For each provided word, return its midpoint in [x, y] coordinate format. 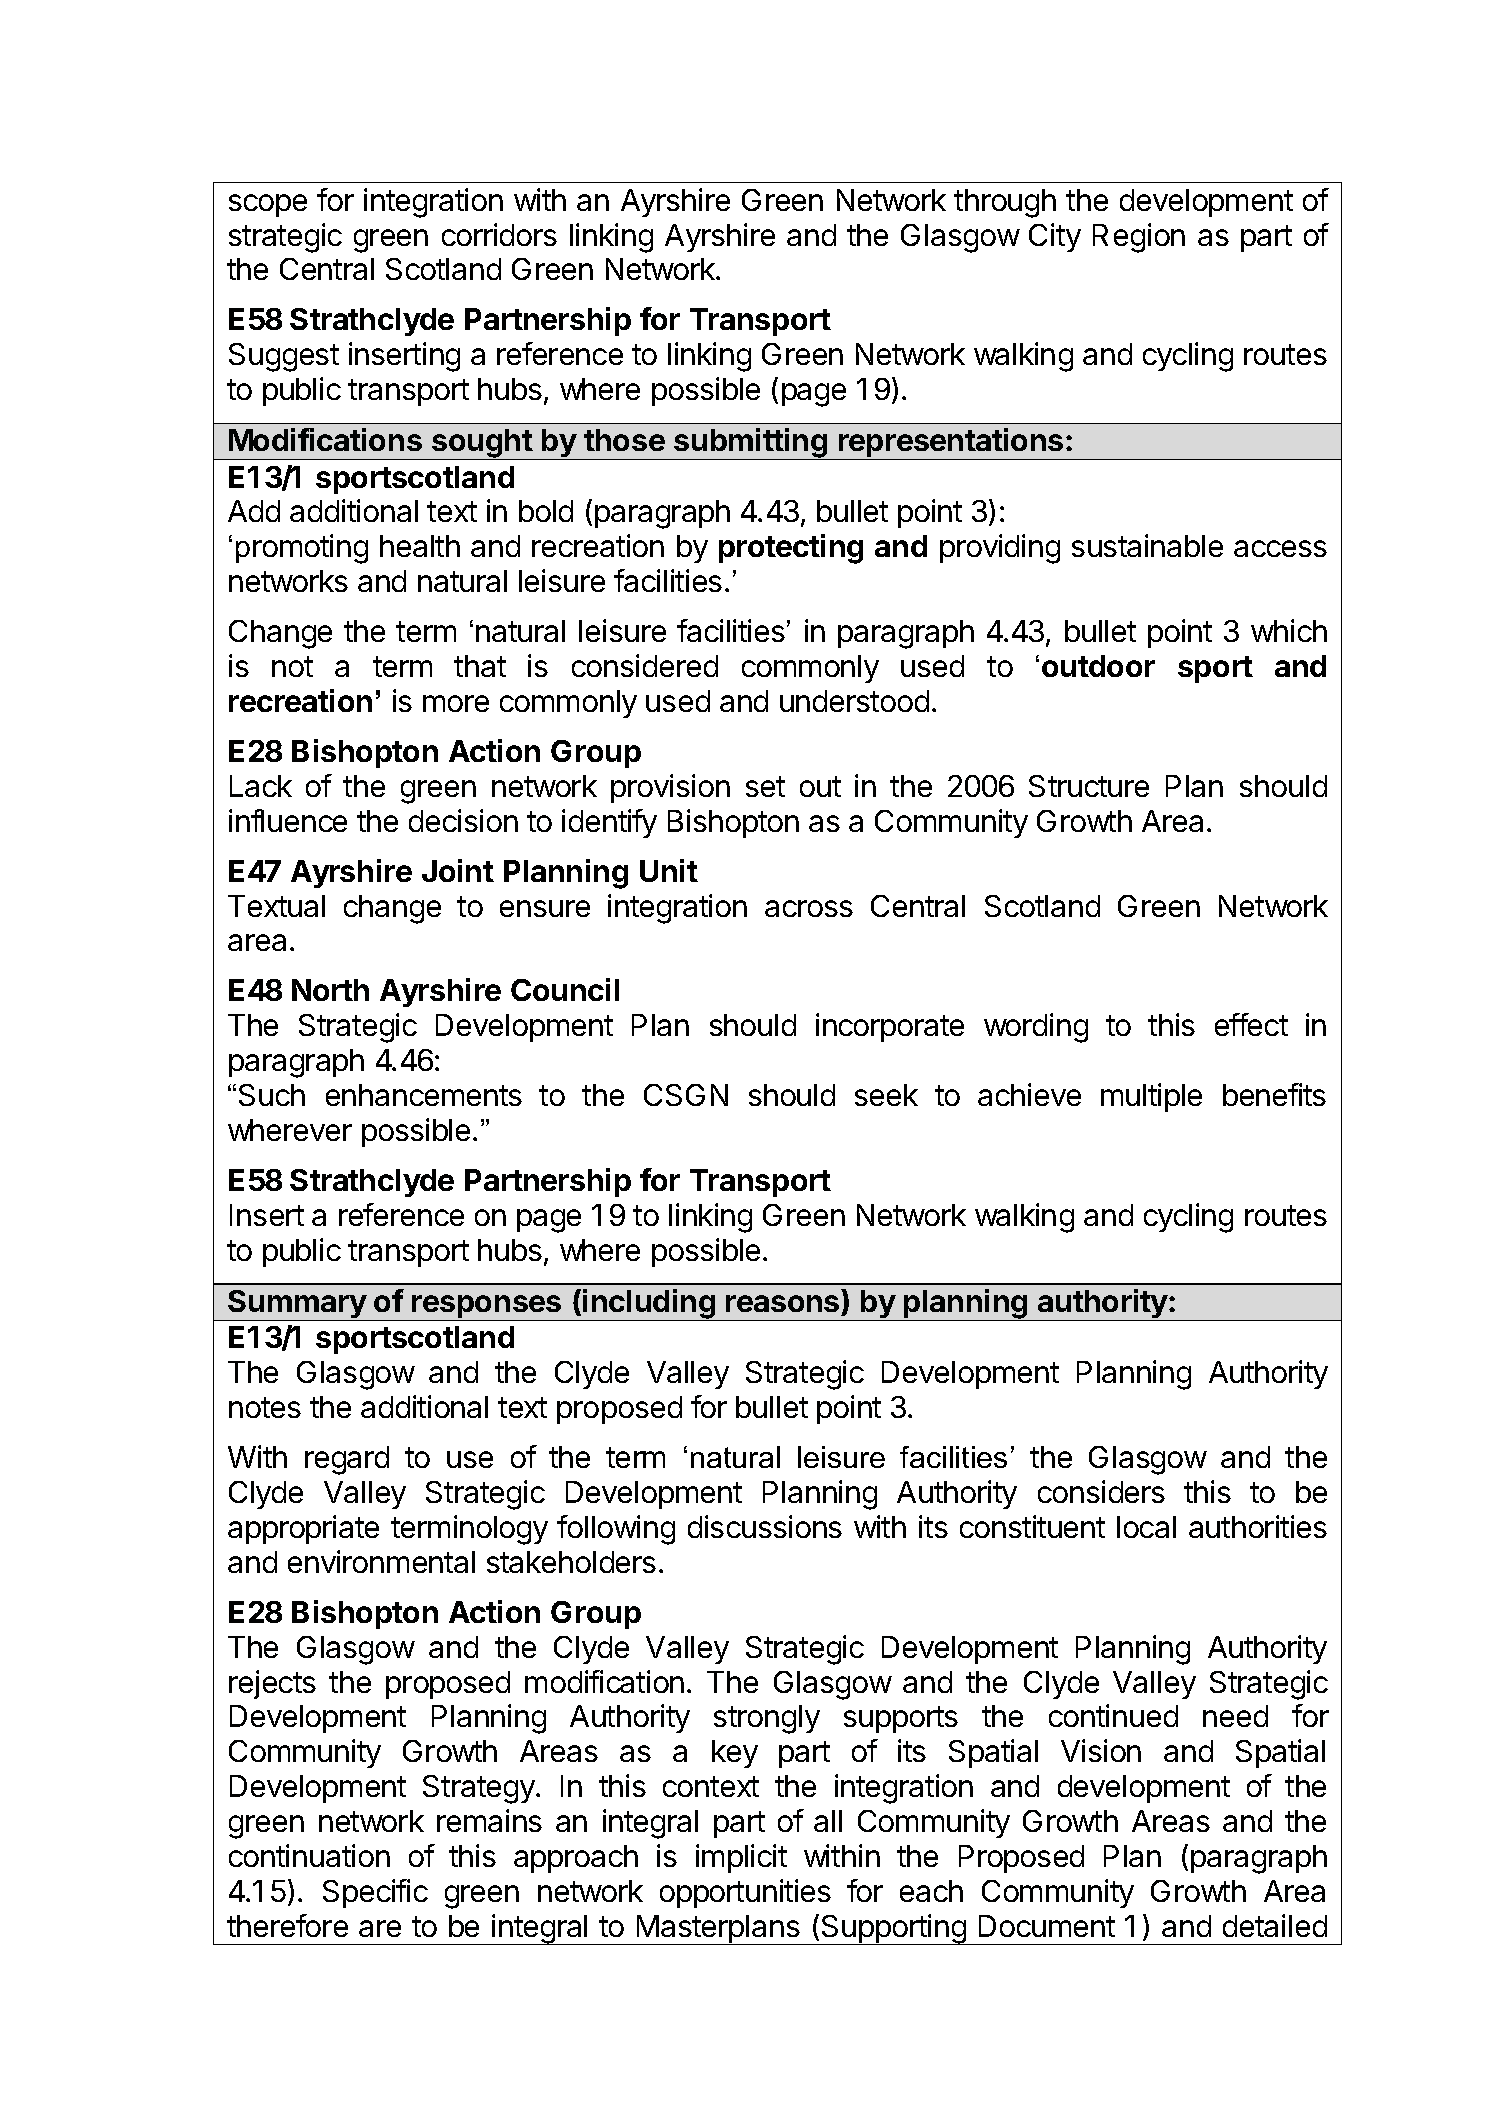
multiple [1151, 1097]
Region [1139, 238]
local [1146, 1527]
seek [886, 1095]
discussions [765, 1526]
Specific [375, 1893]
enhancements [424, 1095]
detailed [1275, 1925]
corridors [499, 234]
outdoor [1098, 666]
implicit [741, 1858]
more [456, 703]
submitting [750, 444]
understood [854, 701]
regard [347, 1460]
